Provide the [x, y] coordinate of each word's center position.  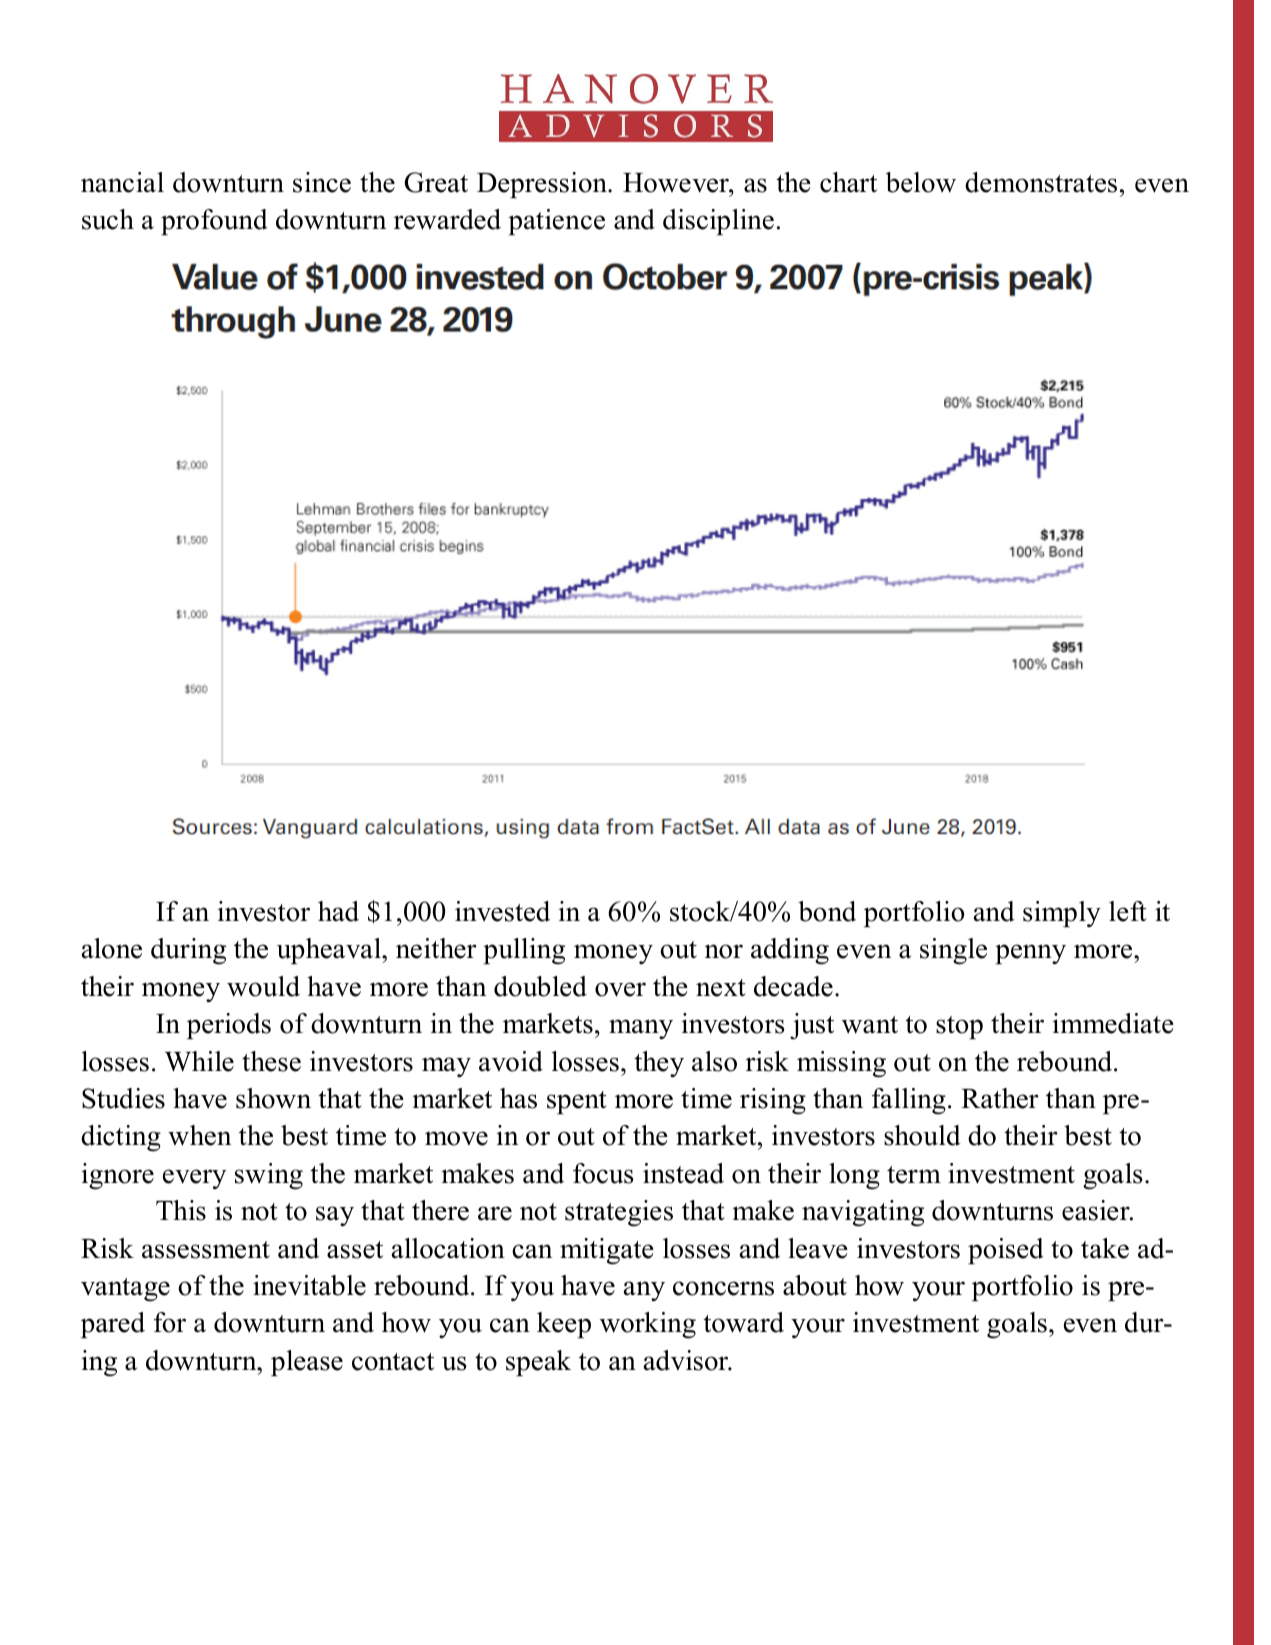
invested [502, 911]
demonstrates [1041, 182]
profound [214, 222]
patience [556, 222]
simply [1062, 914]
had [338, 911]
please [307, 1363]
